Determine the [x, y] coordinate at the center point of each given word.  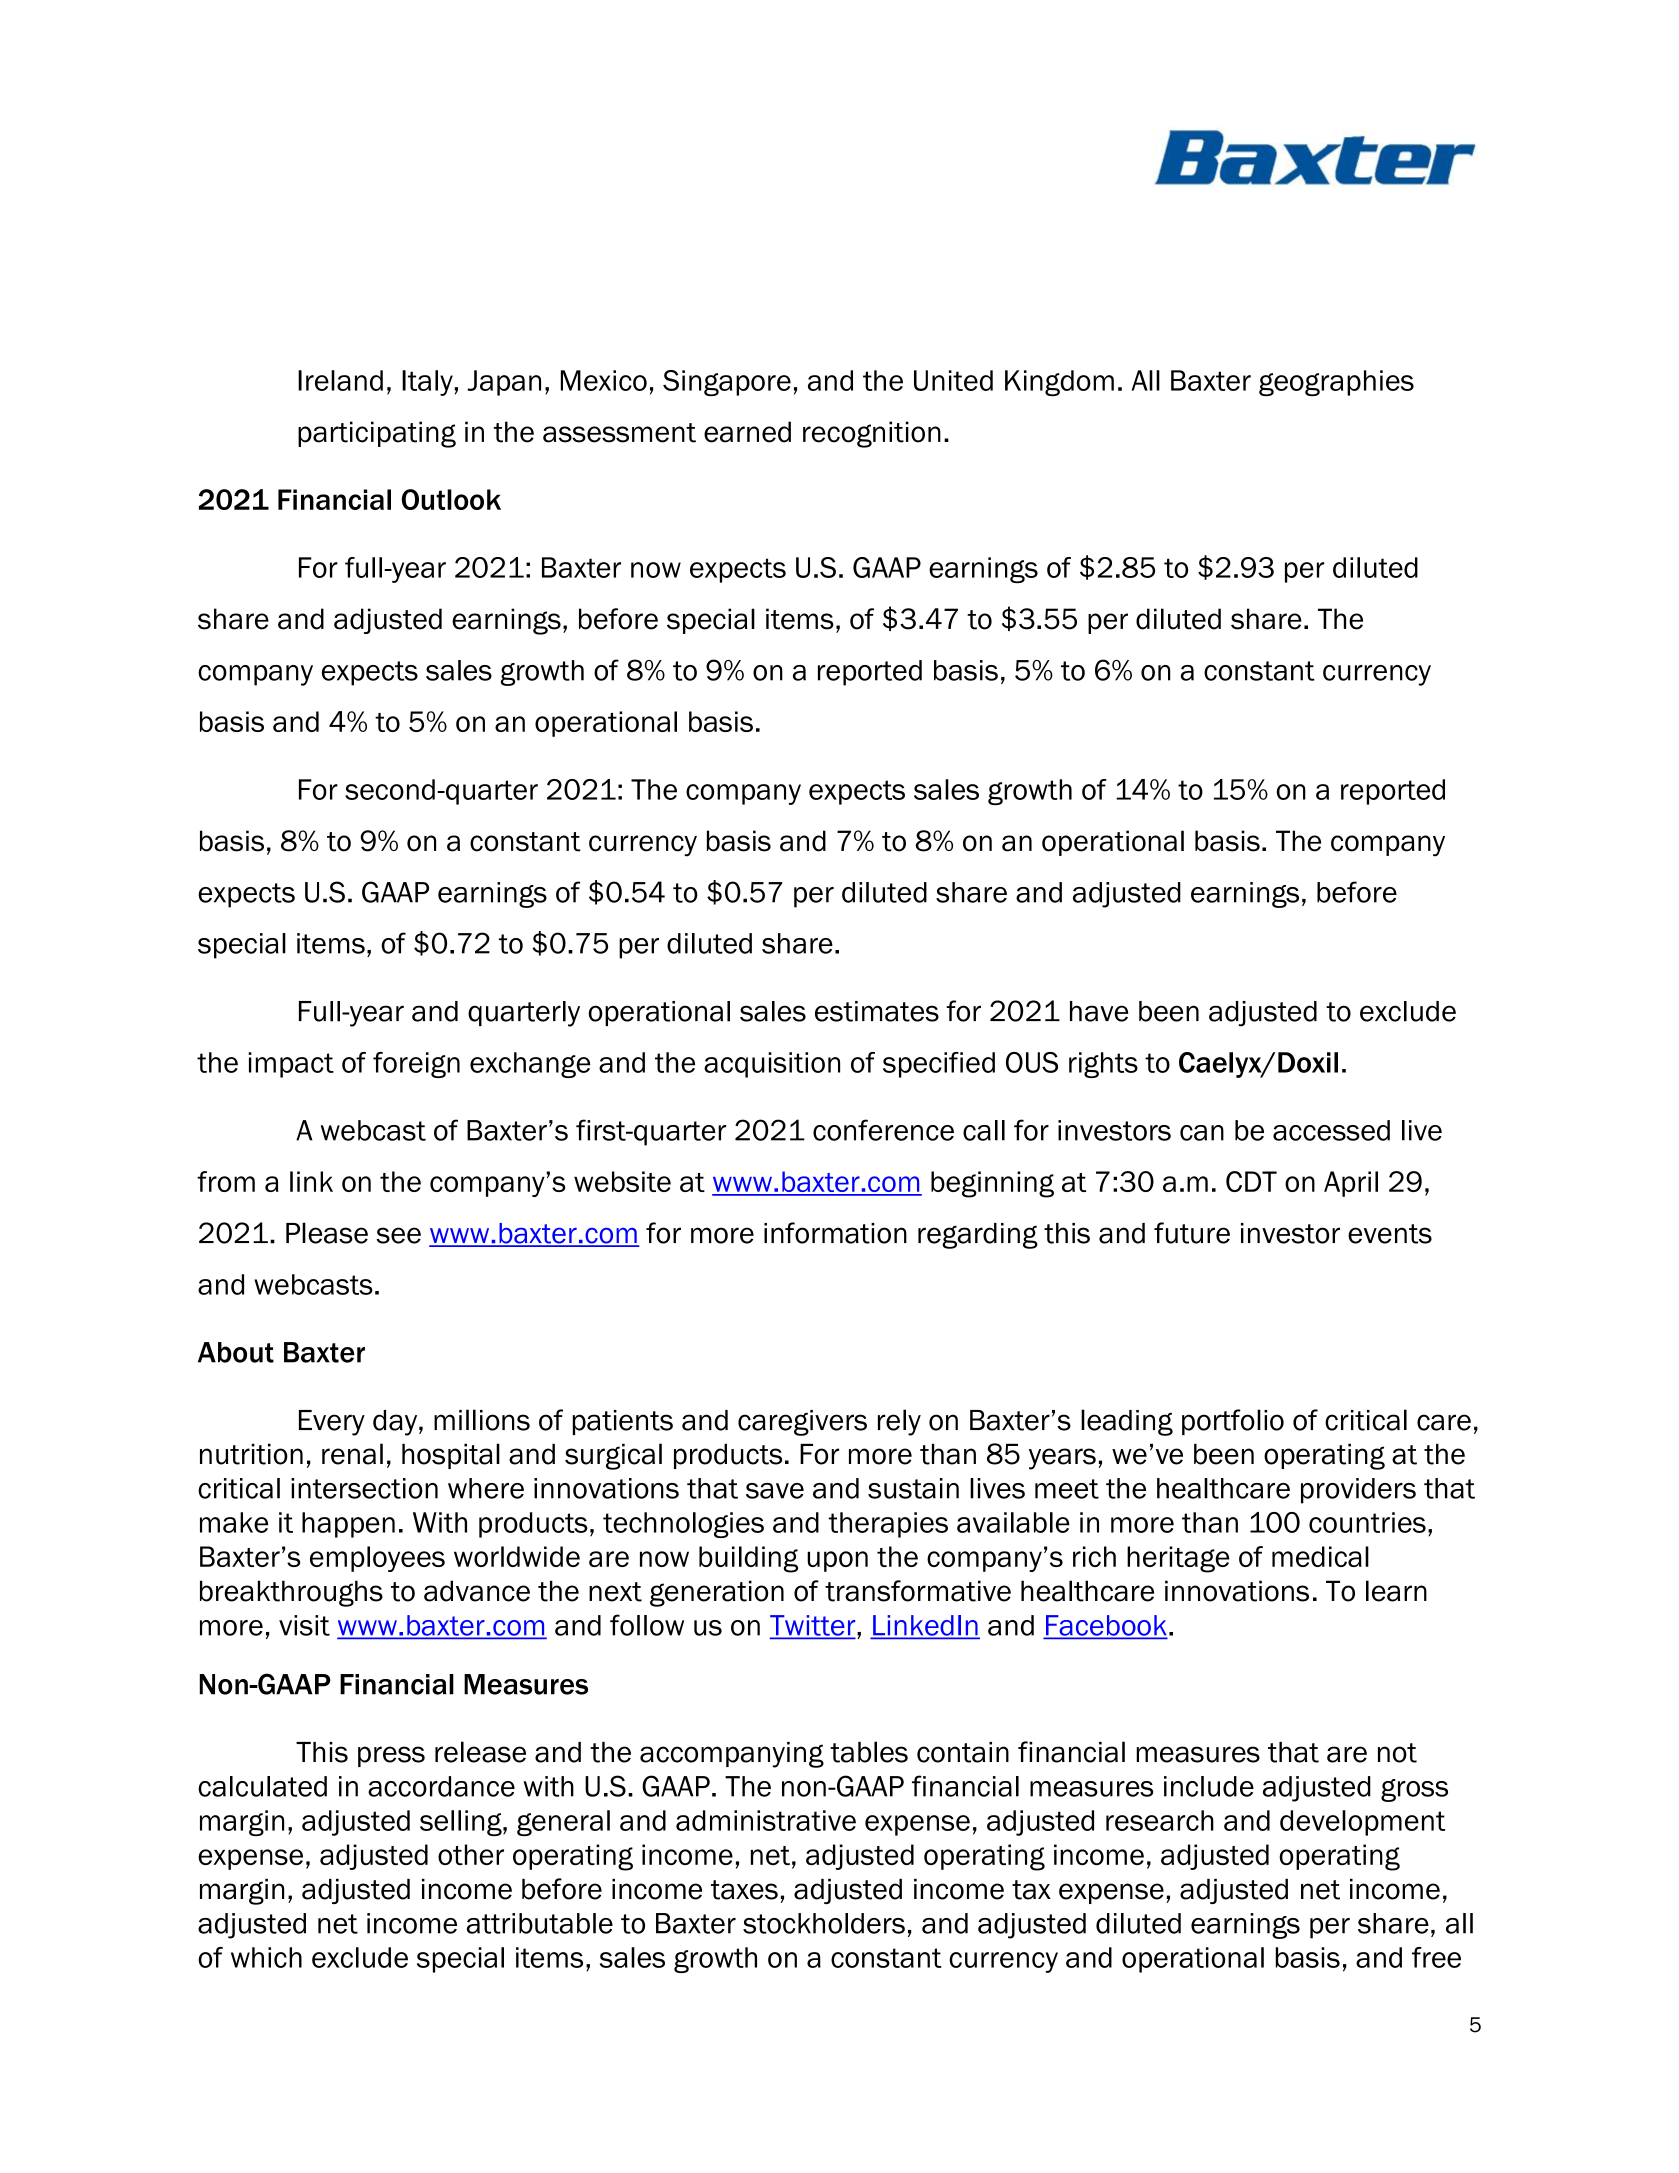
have [1099, 1011]
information [835, 1233]
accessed [1331, 1130]
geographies [1336, 383]
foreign [416, 1065]
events [1390, 1234]
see [398, 1235]
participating [377, 434]
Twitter [814, 1626]
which [266, 1957]
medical [1320, 1556]
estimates [877, 1011]
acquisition [772, 1065]
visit [304, 1625]
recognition [872, 434]
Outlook [451, 499]
